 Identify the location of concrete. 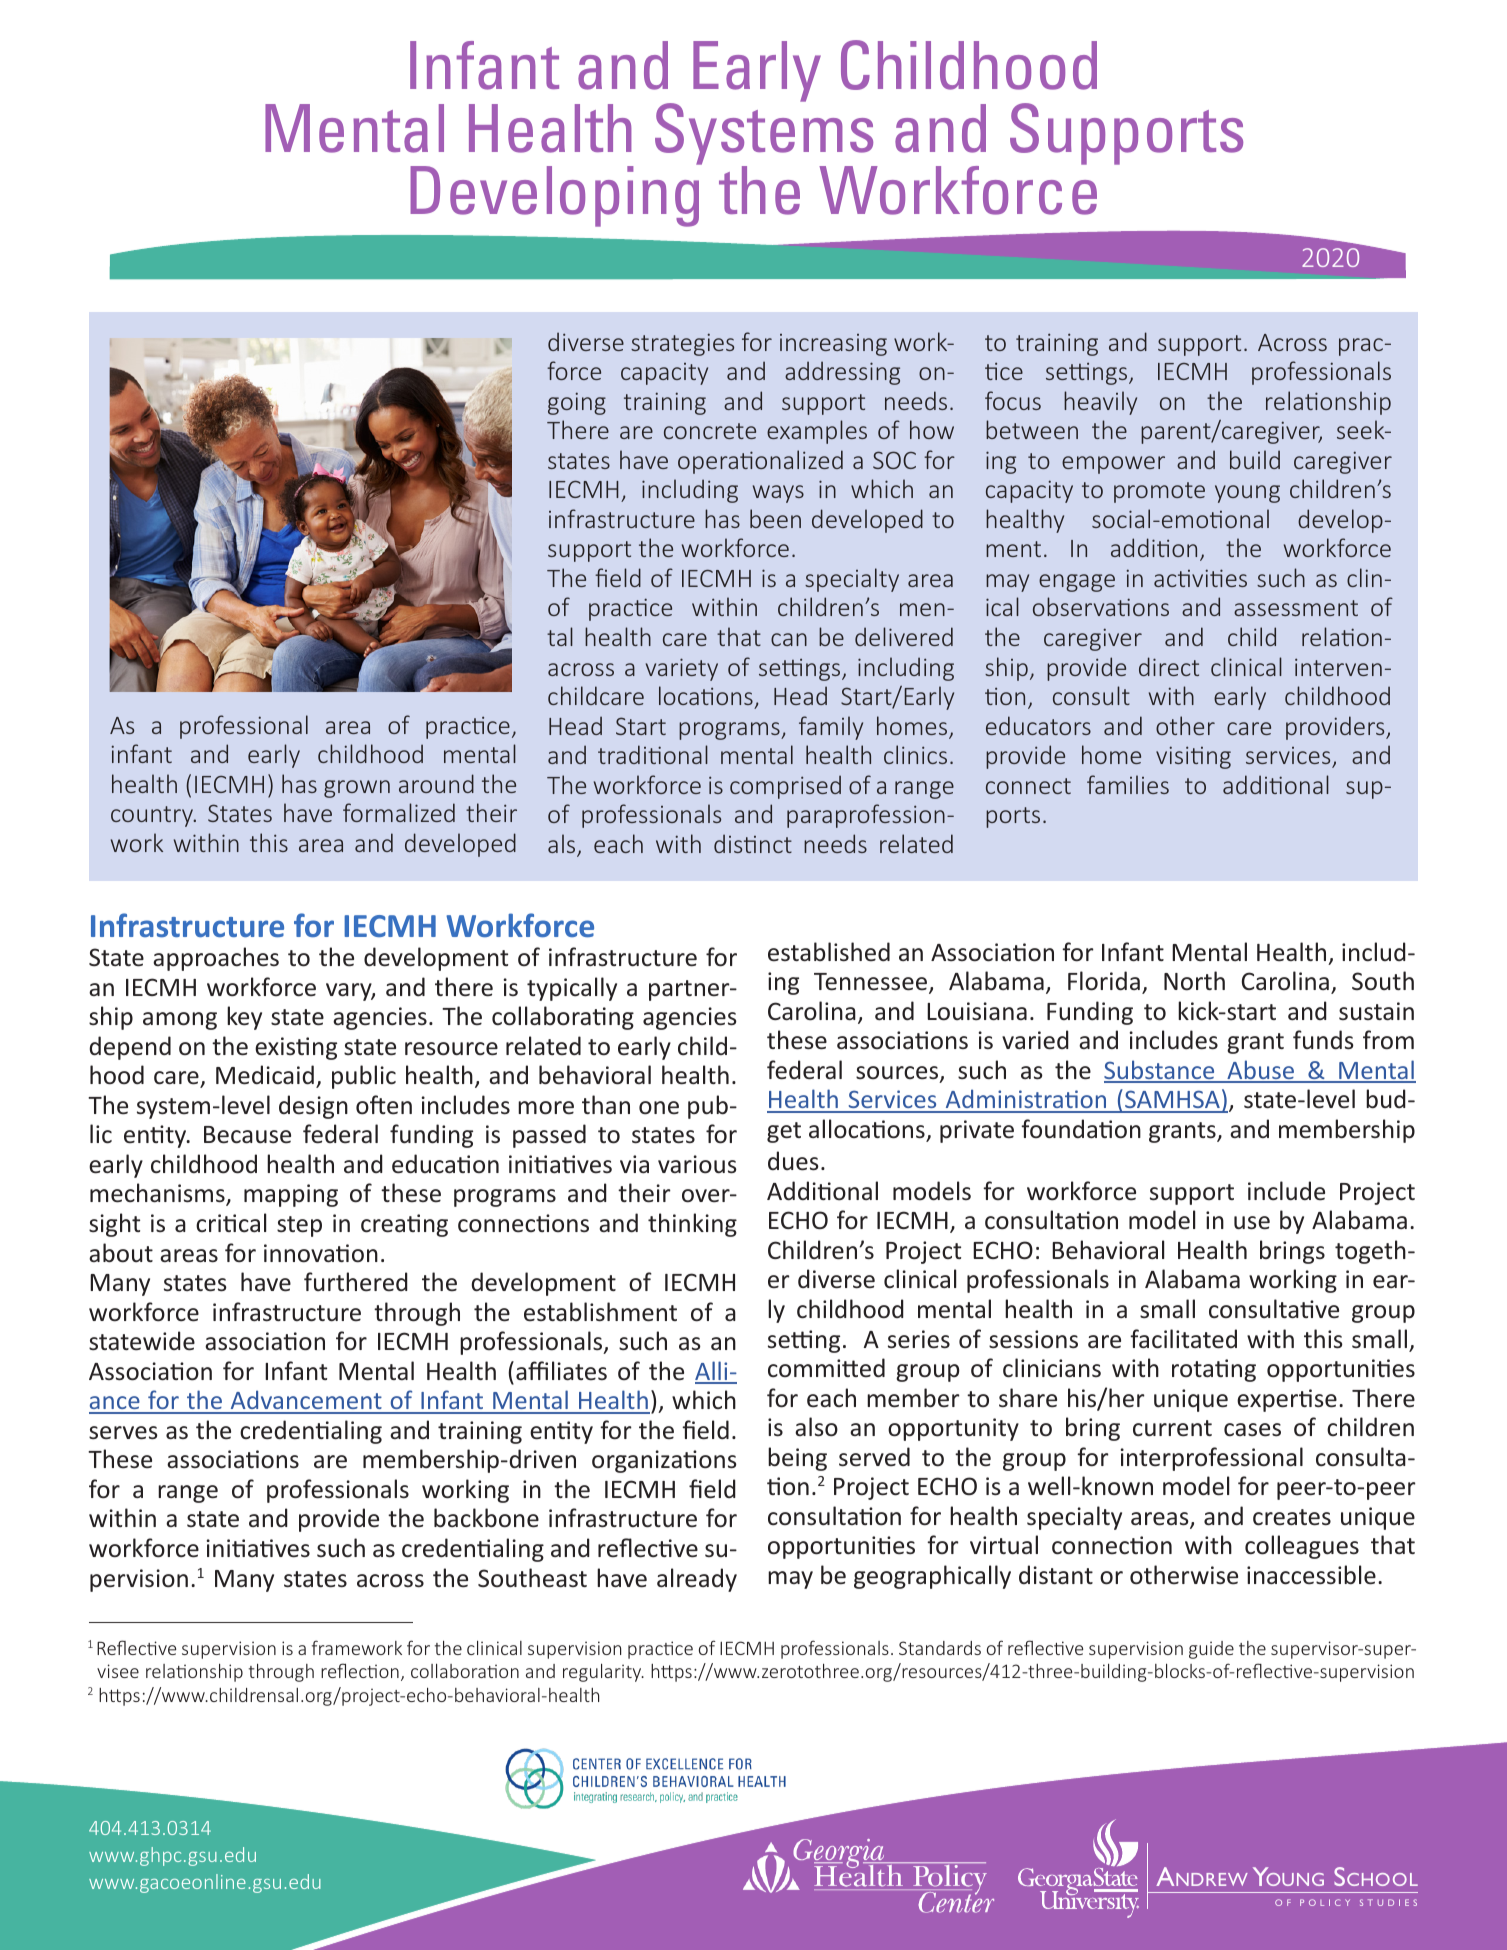
(710, 431).
